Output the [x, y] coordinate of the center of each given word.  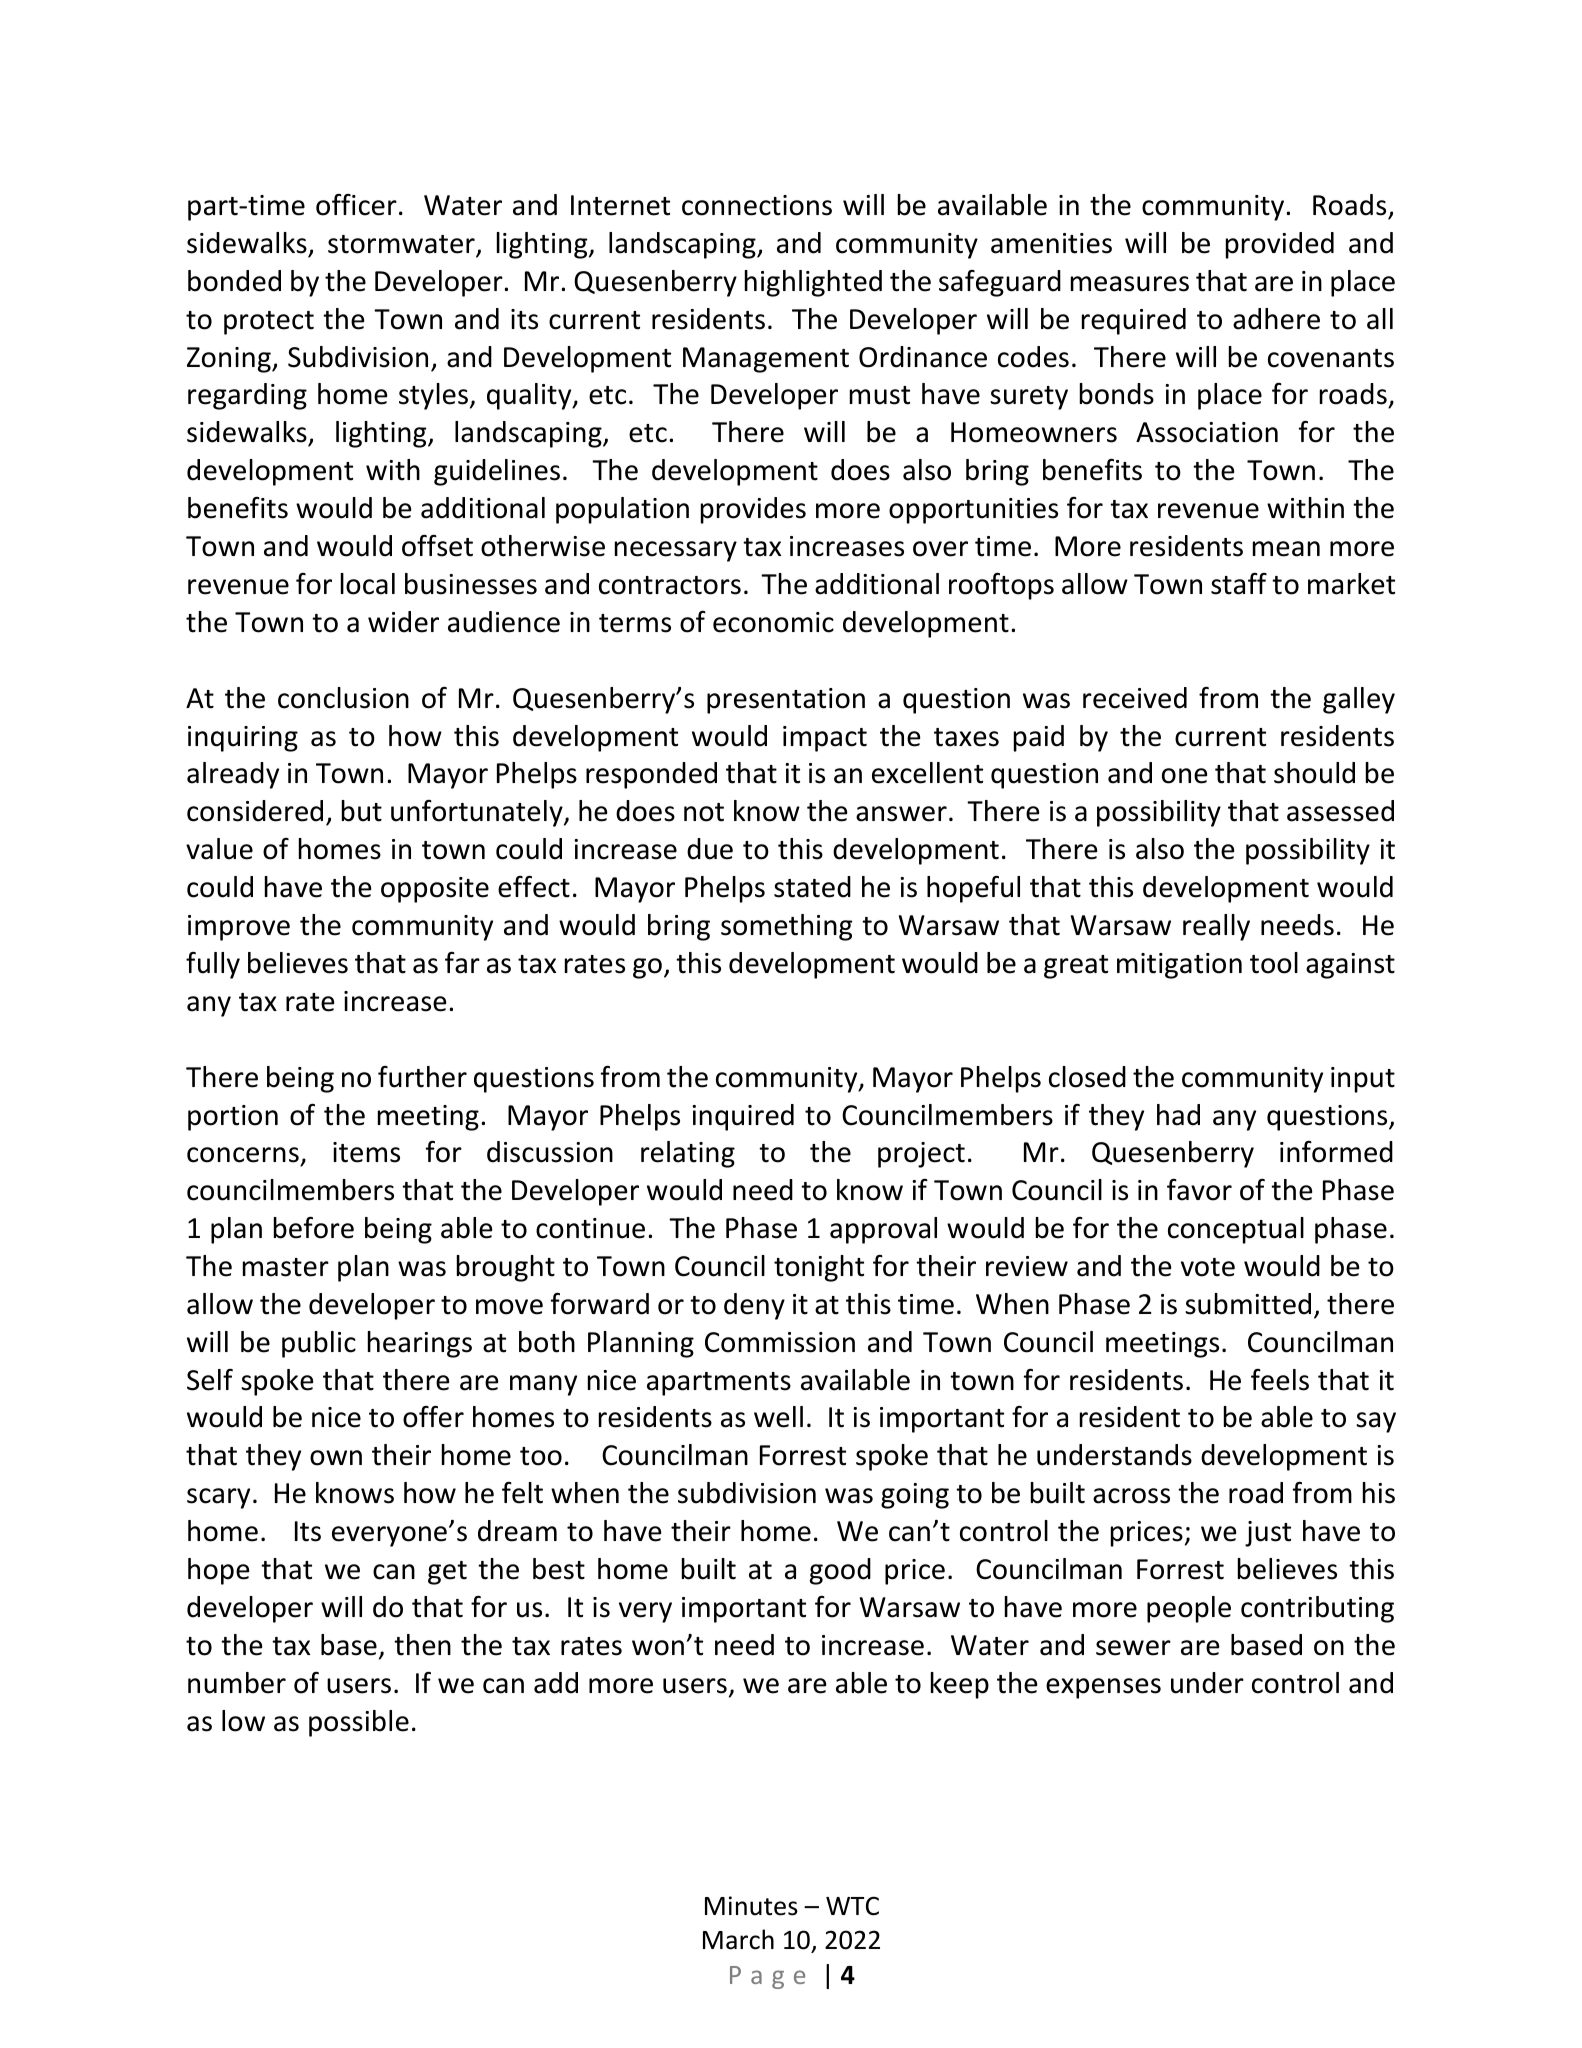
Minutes [751, 1906]
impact [825, 739]
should [1314, 773]
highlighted [813, 283]
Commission [780, 1342]
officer [356, 205]
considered [255, 811]
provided [1280, 245]
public [319, 1344]
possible [359, 1723]
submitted [1248, 1304]
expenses [1103, 1688]
